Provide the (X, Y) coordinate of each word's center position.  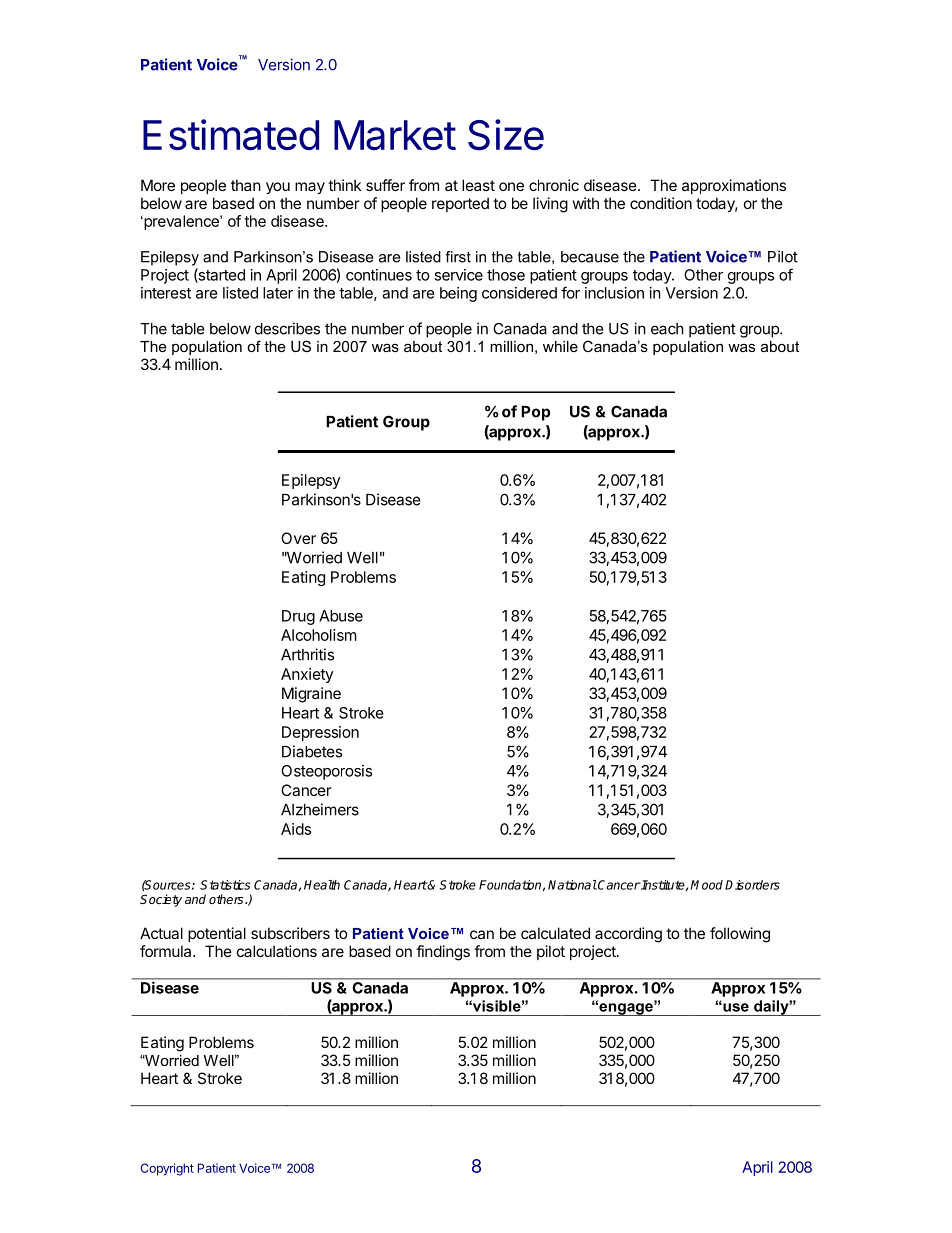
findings (443, 953)
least (478, 185)
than (246, 185)
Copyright (167, 1169)
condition (661, 203)
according (628, 935)
